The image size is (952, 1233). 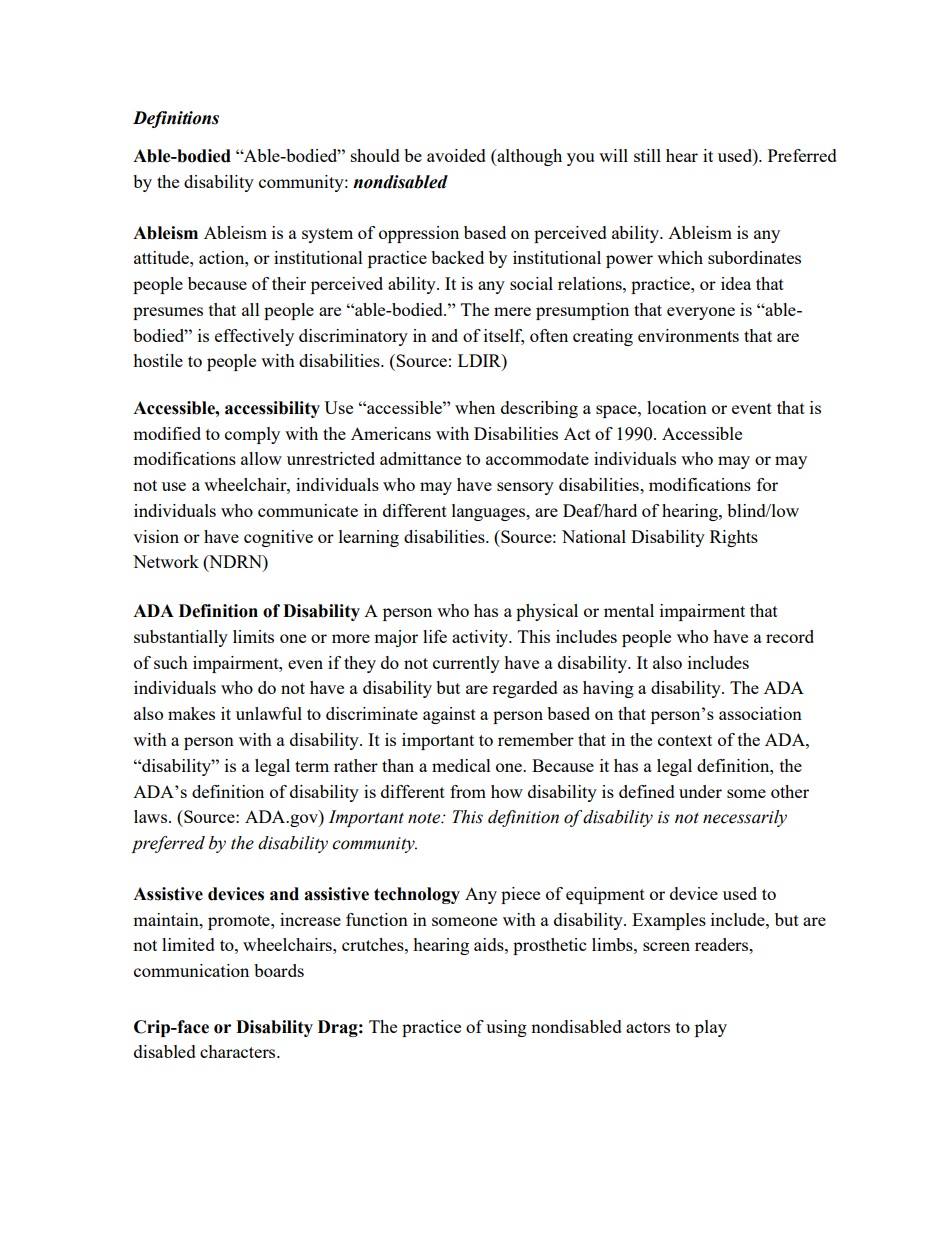 What do you see at coordinates (327, 235) in the screenshot?
I see `system` at bounding box center [327, 235].
